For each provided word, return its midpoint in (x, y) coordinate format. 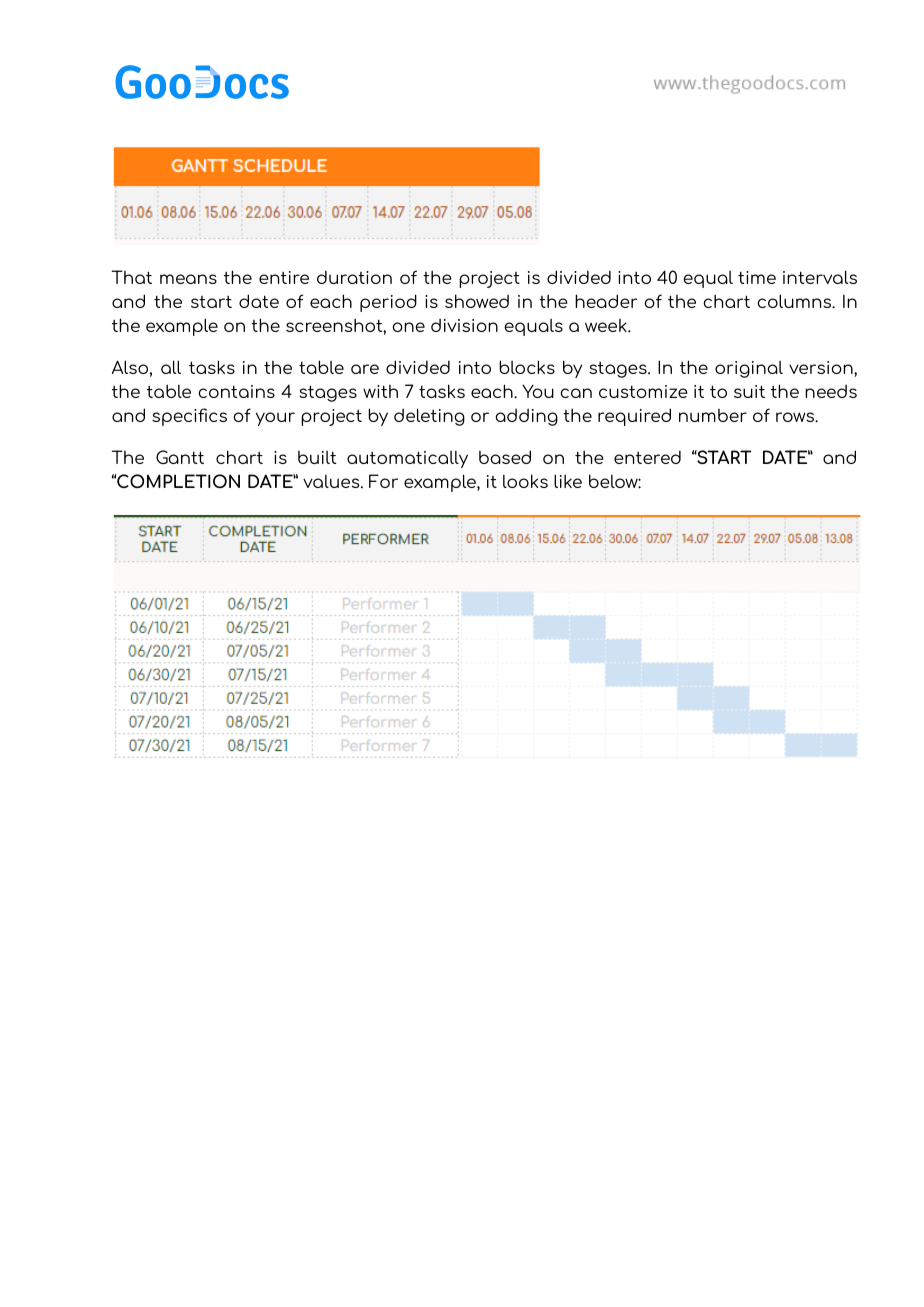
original (749, 369)
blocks (527, 367)
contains (236, 391)
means (188, 279)
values (332, 481)
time (757, 277)
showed (477, 301)
